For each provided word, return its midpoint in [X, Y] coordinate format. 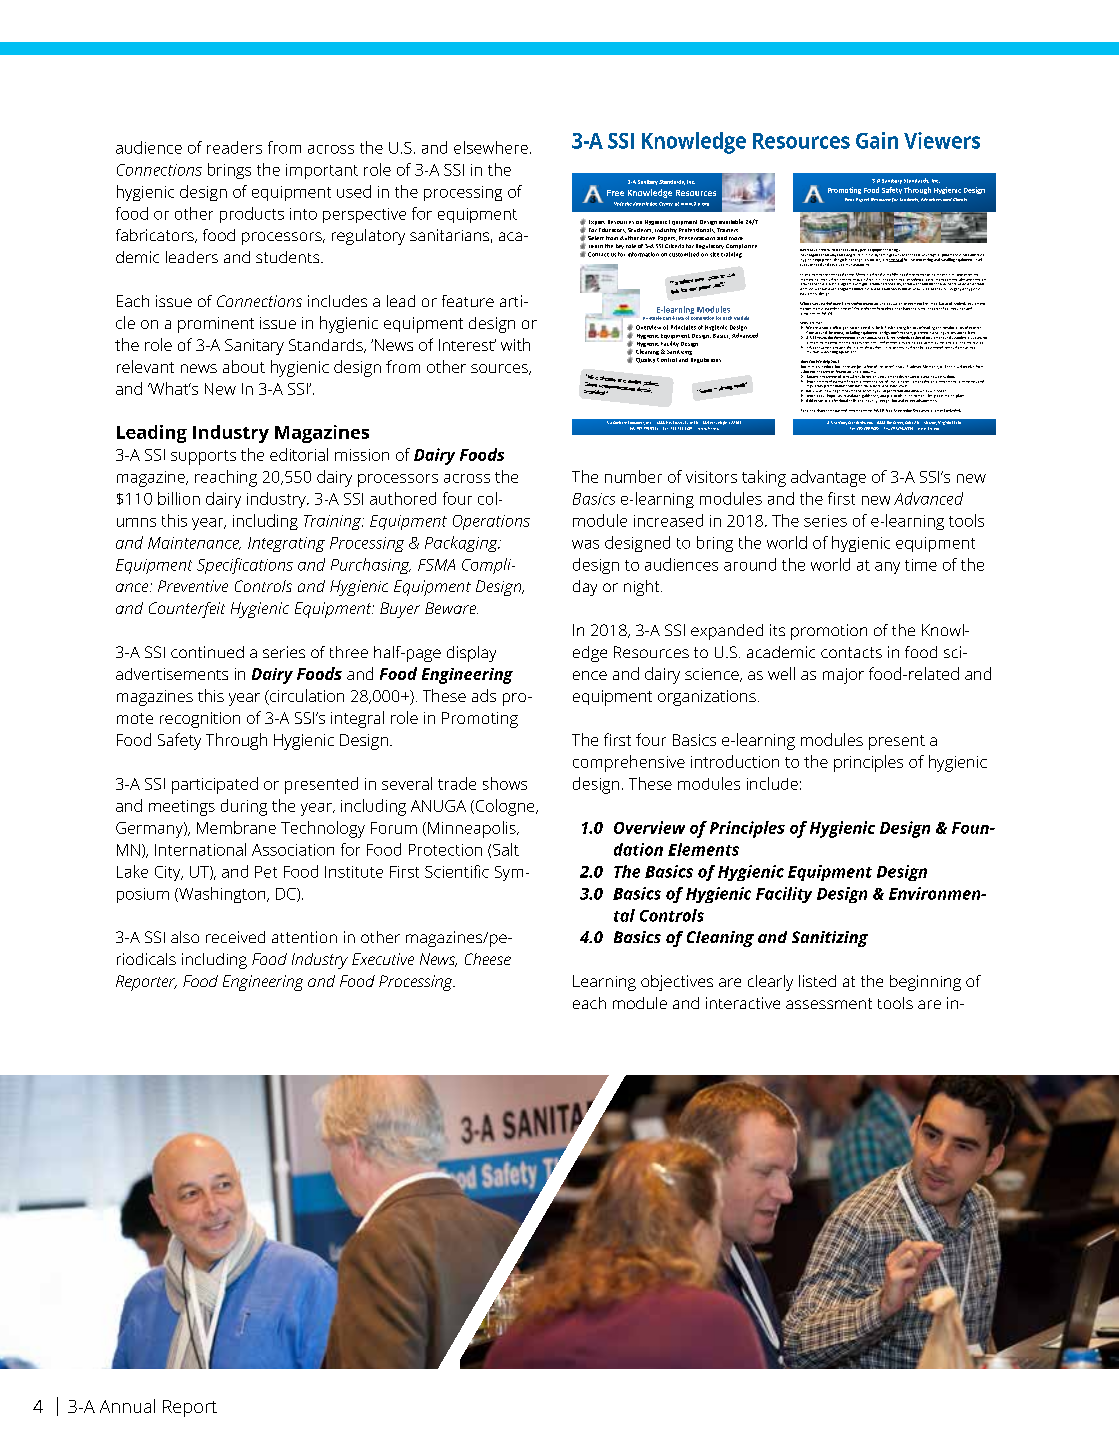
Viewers [942, 140]
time [921, 565]
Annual [127, 1406]
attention [304, 937]
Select [596, 238]
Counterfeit [187, 610]
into [303, 214]
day [585, 588]
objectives [677, 983]
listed [817, 981]
